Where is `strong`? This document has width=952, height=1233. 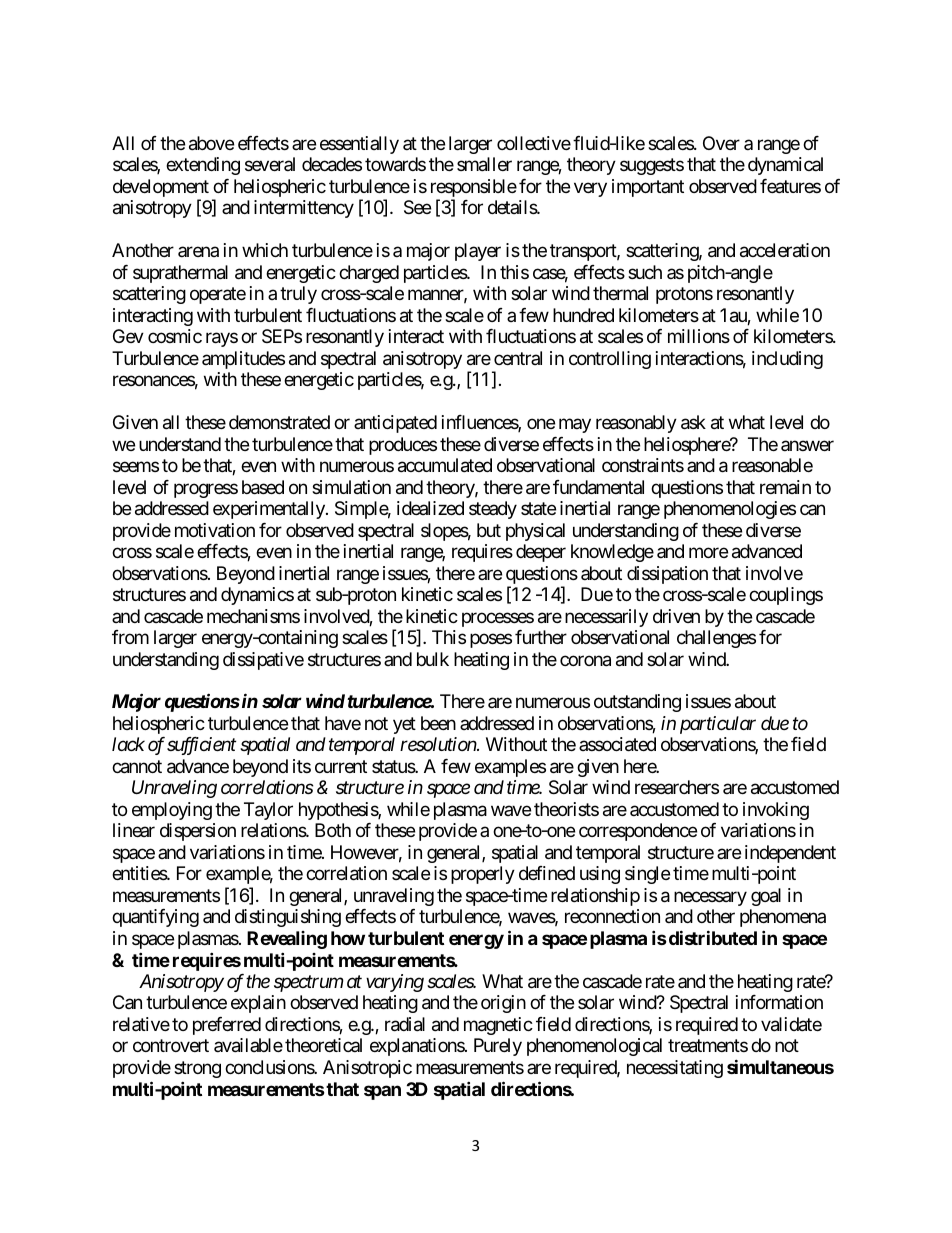 strong is located at coordinates (197, 1069).
